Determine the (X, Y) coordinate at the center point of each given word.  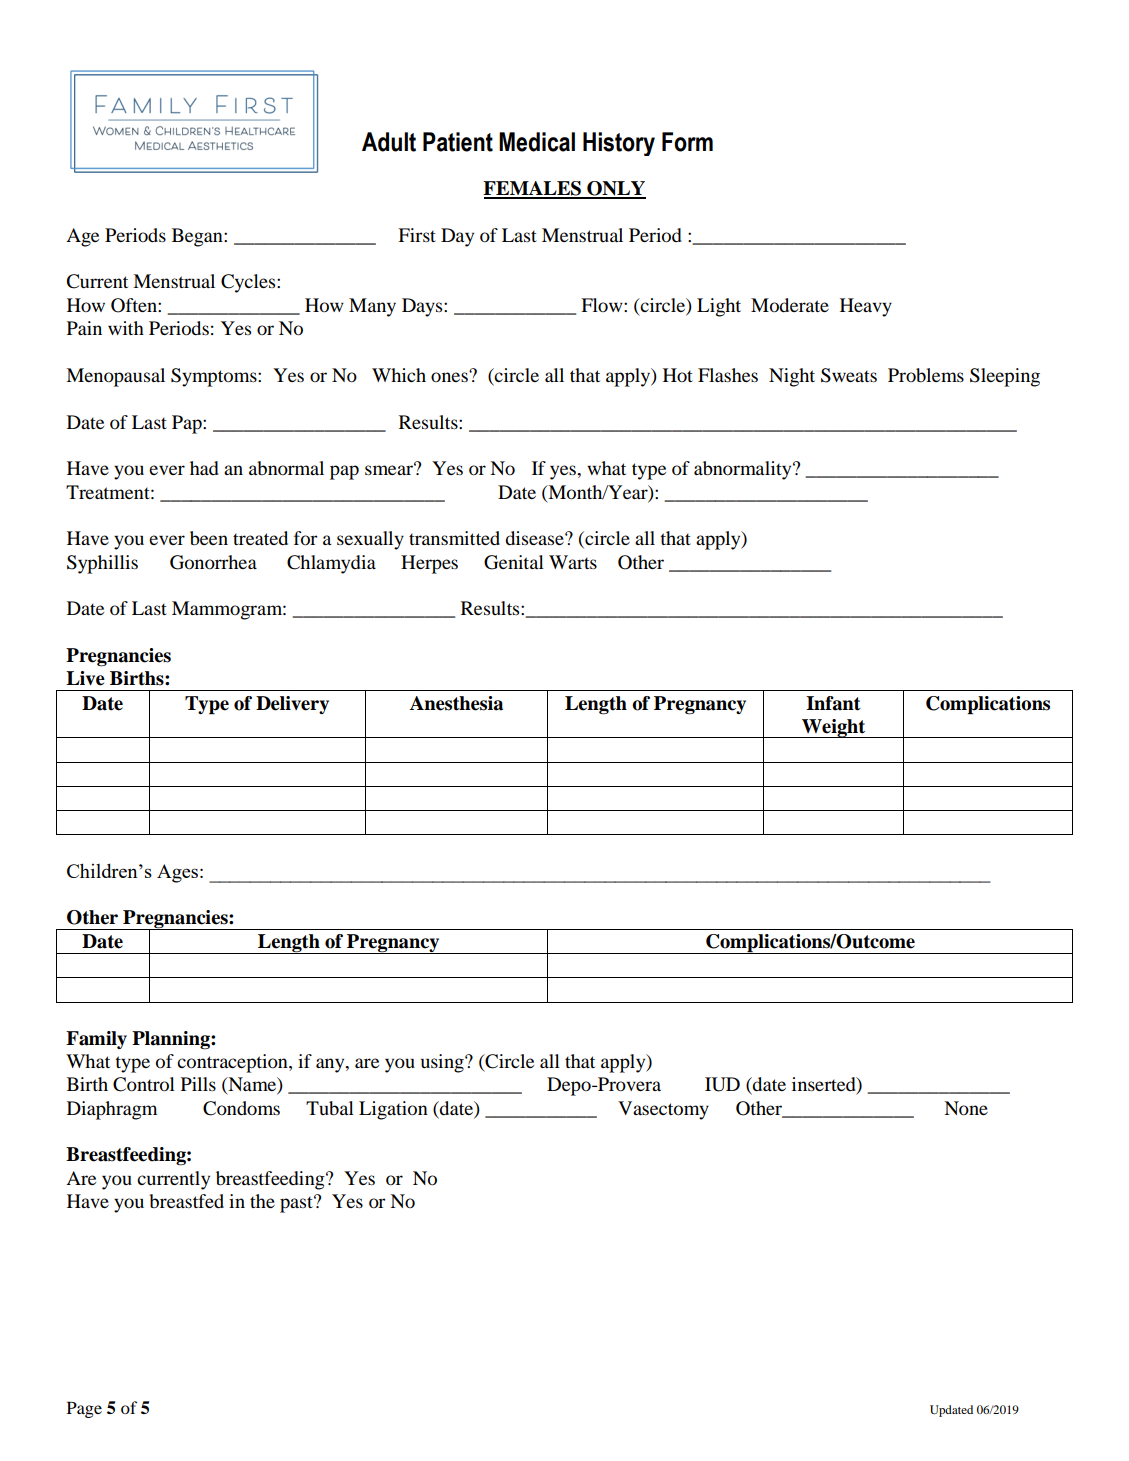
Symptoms (215, 377)
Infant (833, 703)
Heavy (866, 307)
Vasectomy (663, 1110)
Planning (172, 1040)
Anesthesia (456, 703)
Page (84, 1409)
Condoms (241, 1108)
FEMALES (533, 189)
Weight (834, 728)
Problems (926, 375)
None (966, 1108)
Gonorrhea (213, 562)
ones (450, 376)
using (443, 1063)
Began (198, 237)
